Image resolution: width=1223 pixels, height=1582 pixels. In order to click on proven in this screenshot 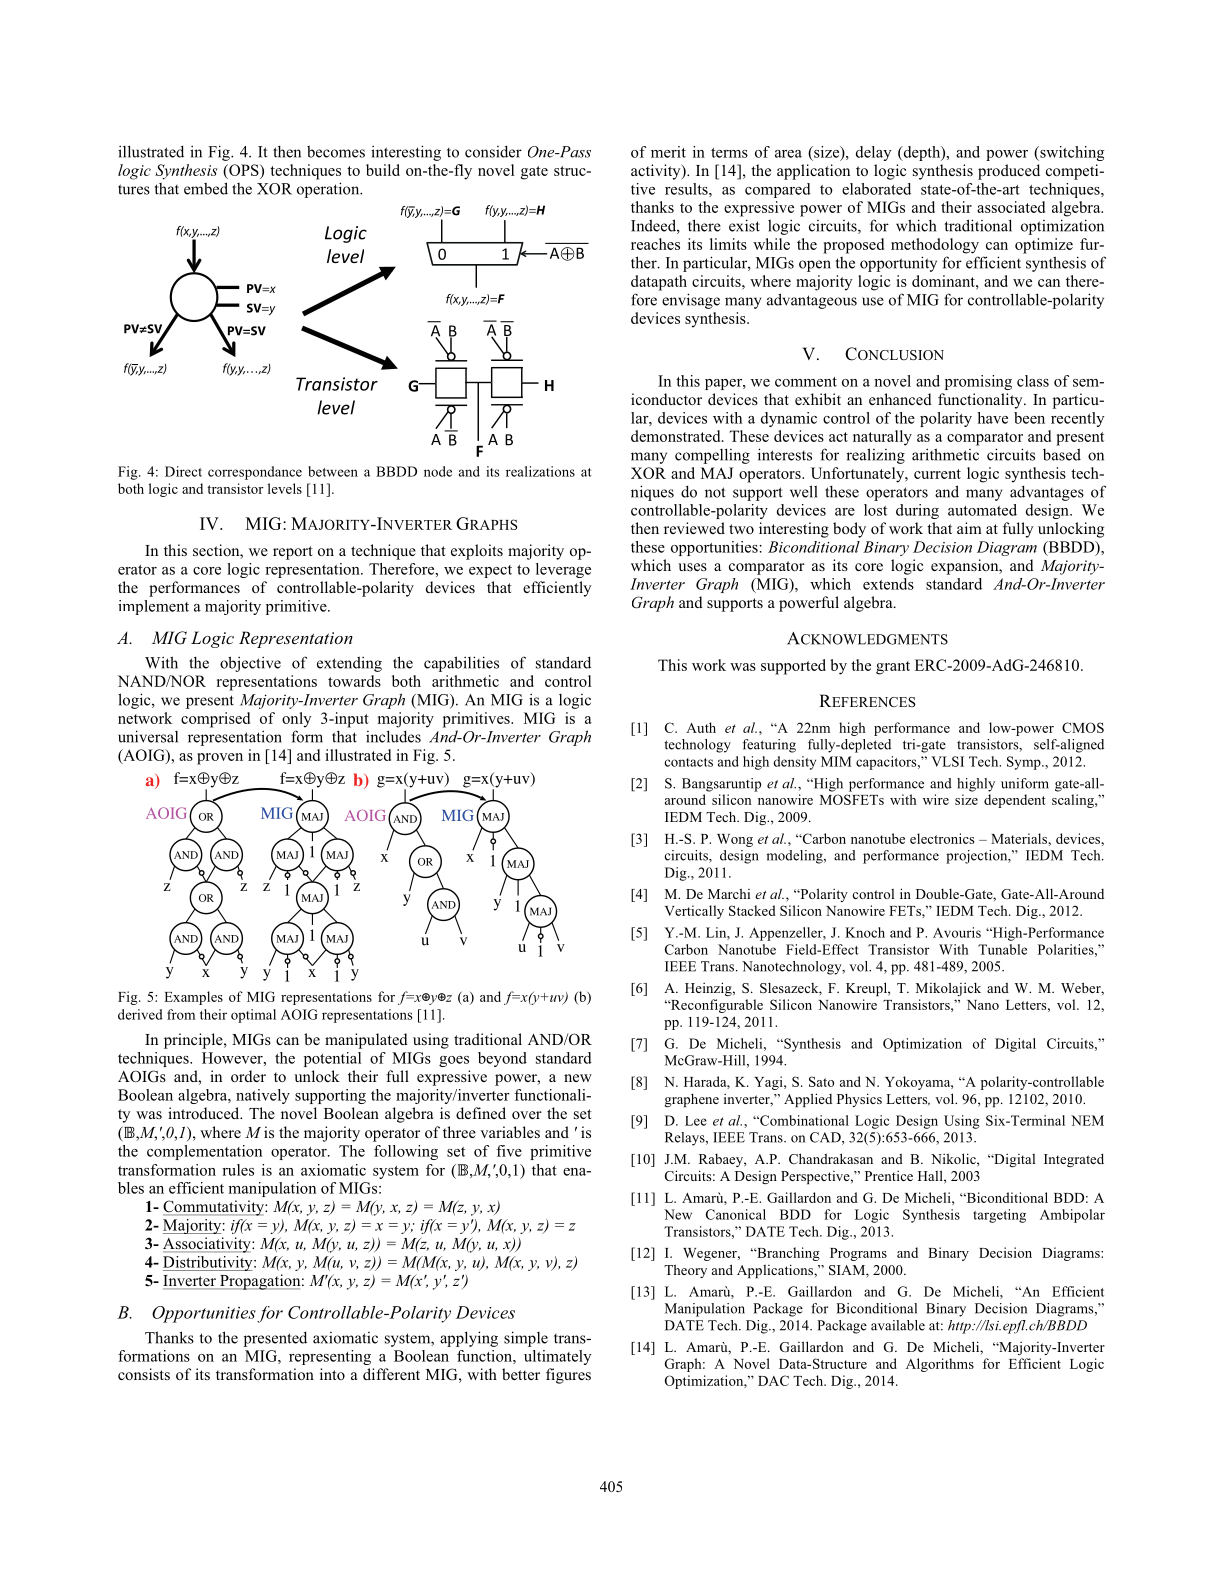, I will do `click(220, 759)`.
